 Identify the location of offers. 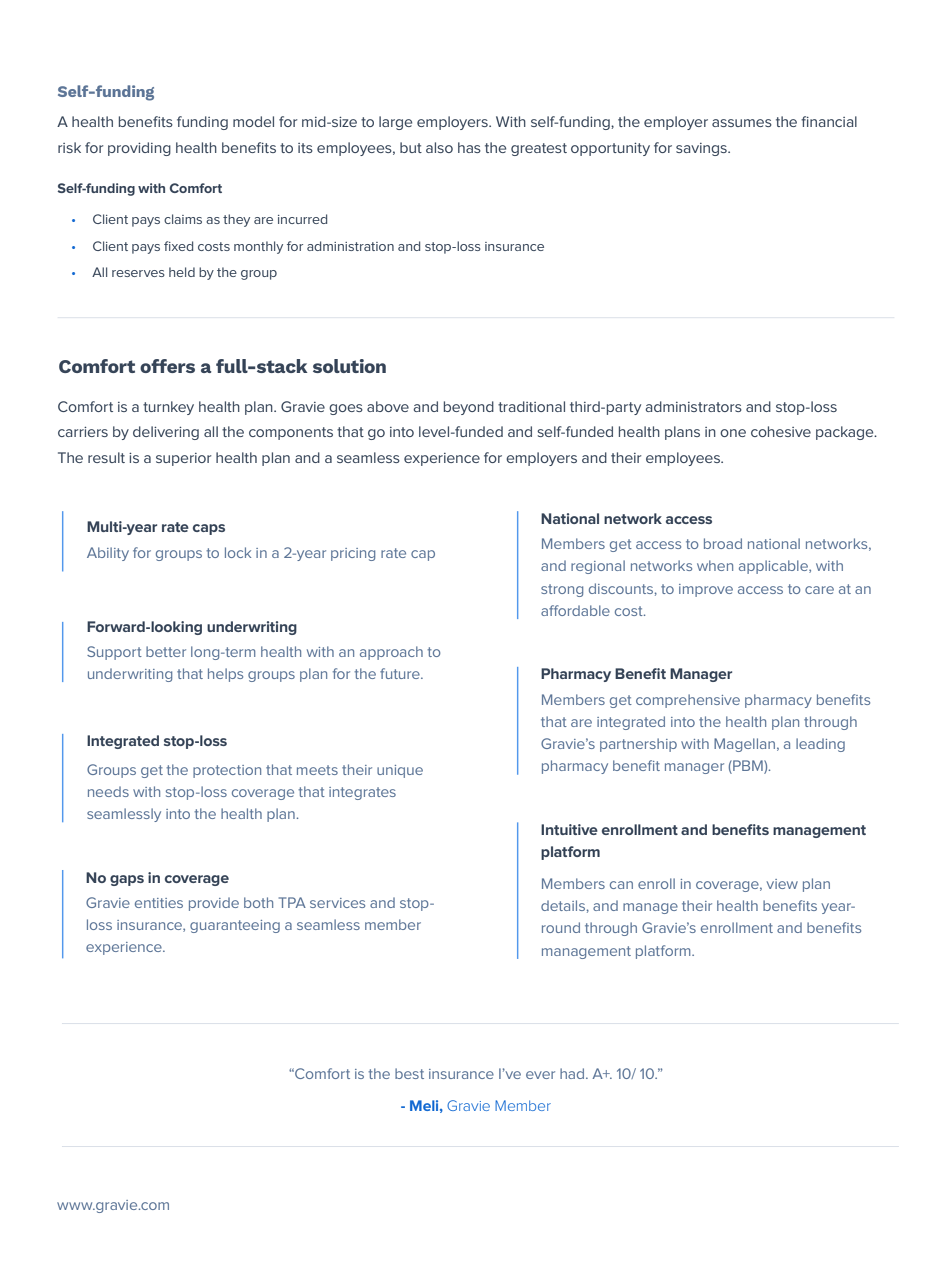
(167, 366).
